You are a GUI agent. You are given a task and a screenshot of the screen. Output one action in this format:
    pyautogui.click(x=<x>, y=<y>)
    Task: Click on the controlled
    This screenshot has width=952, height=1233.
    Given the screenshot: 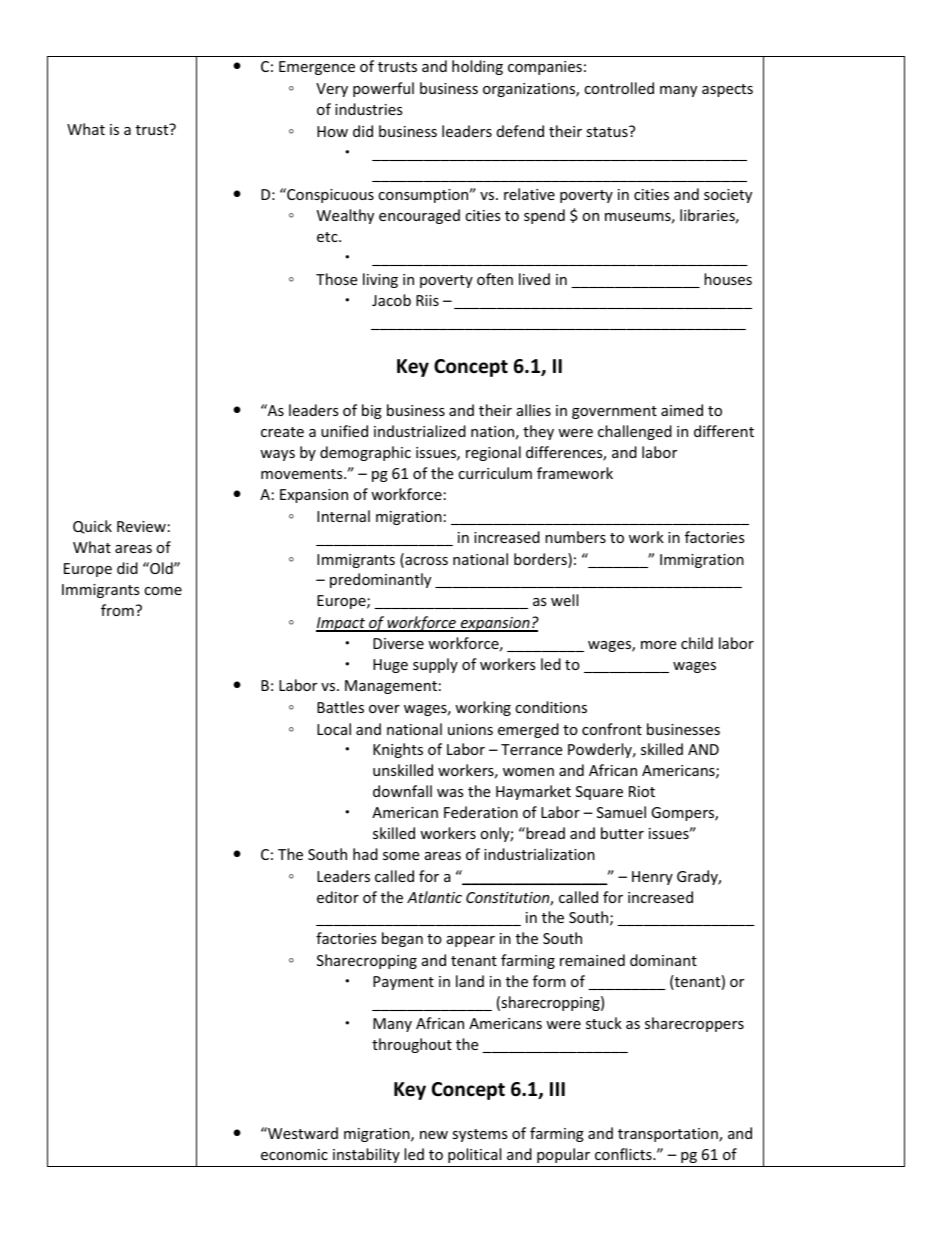 What is the action you would take?
    pyautogui.click(x=619, y=88)
